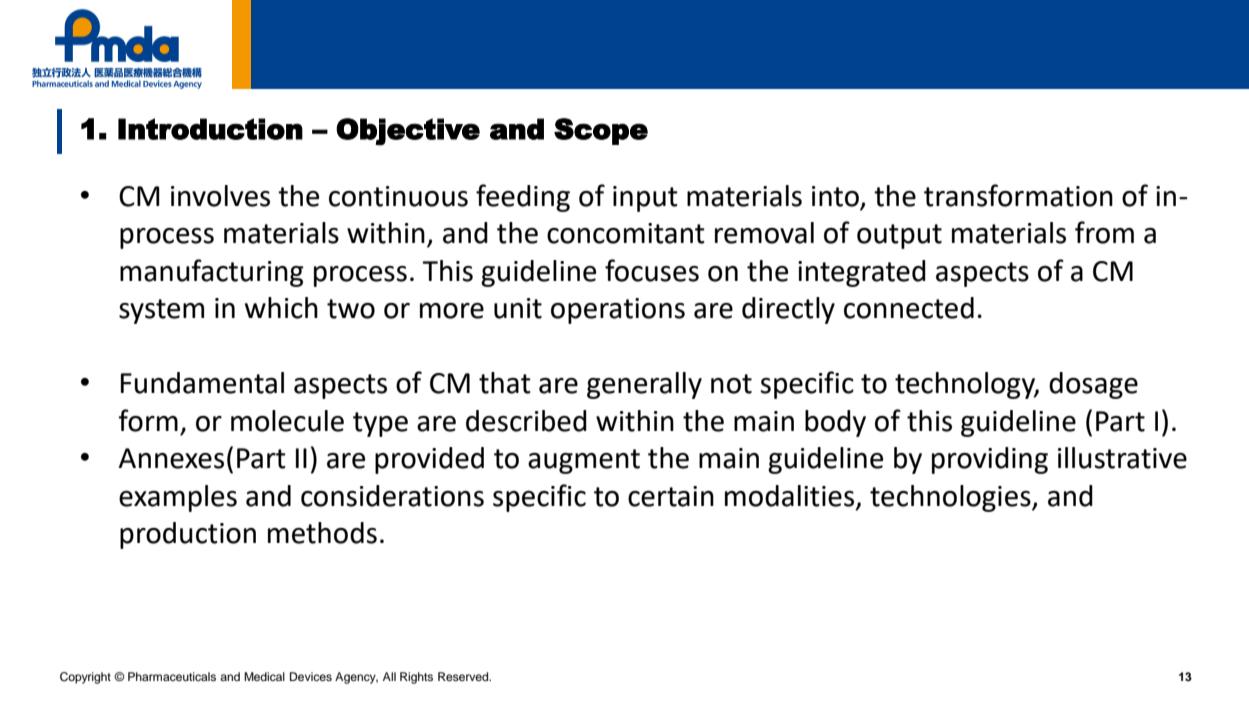 The height and width of the page is (703, 1249). Describe the element at coordinates (671, 496) in the page. I see `certain` at that location.
